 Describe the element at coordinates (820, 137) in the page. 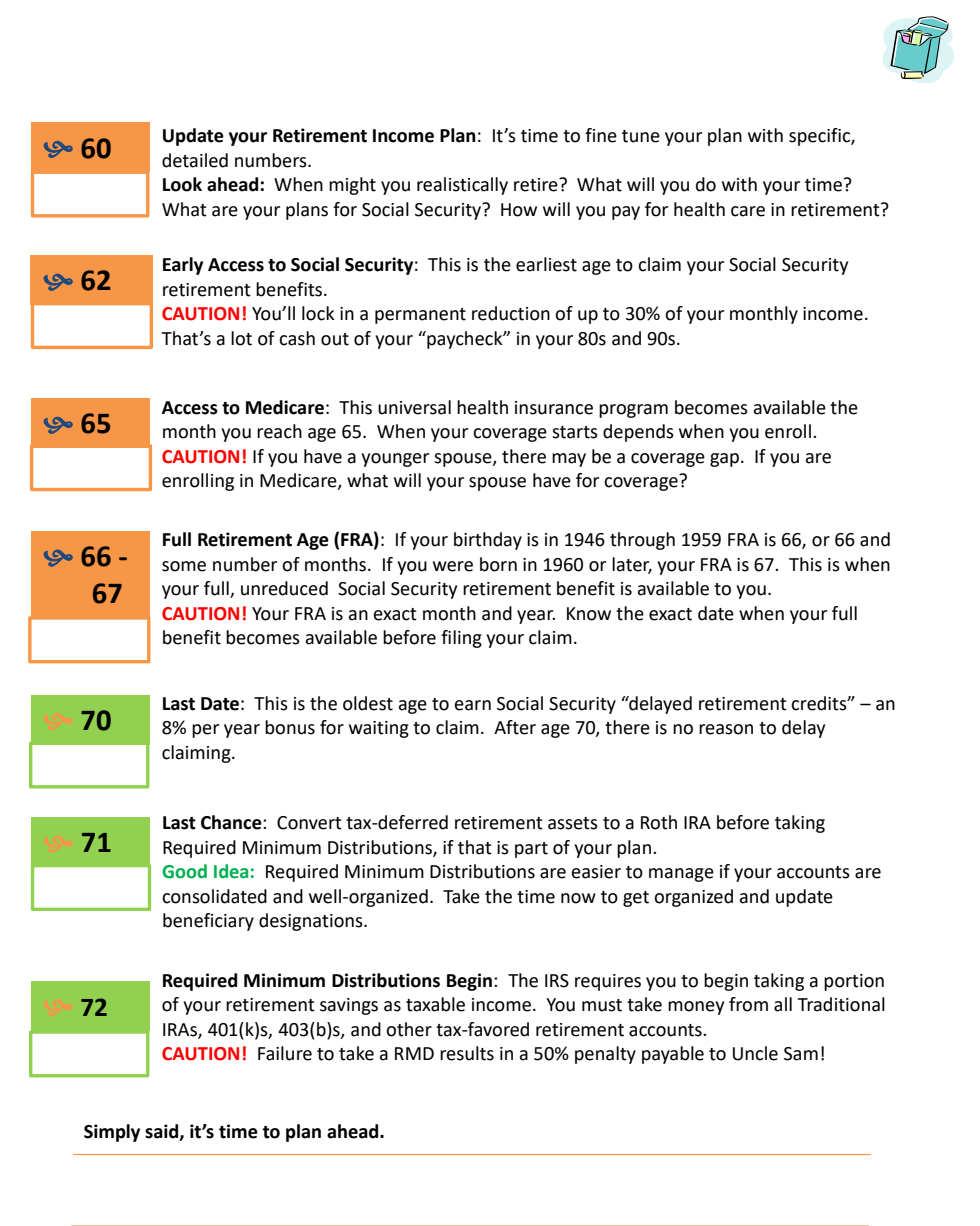

I see `specific` at that location.
